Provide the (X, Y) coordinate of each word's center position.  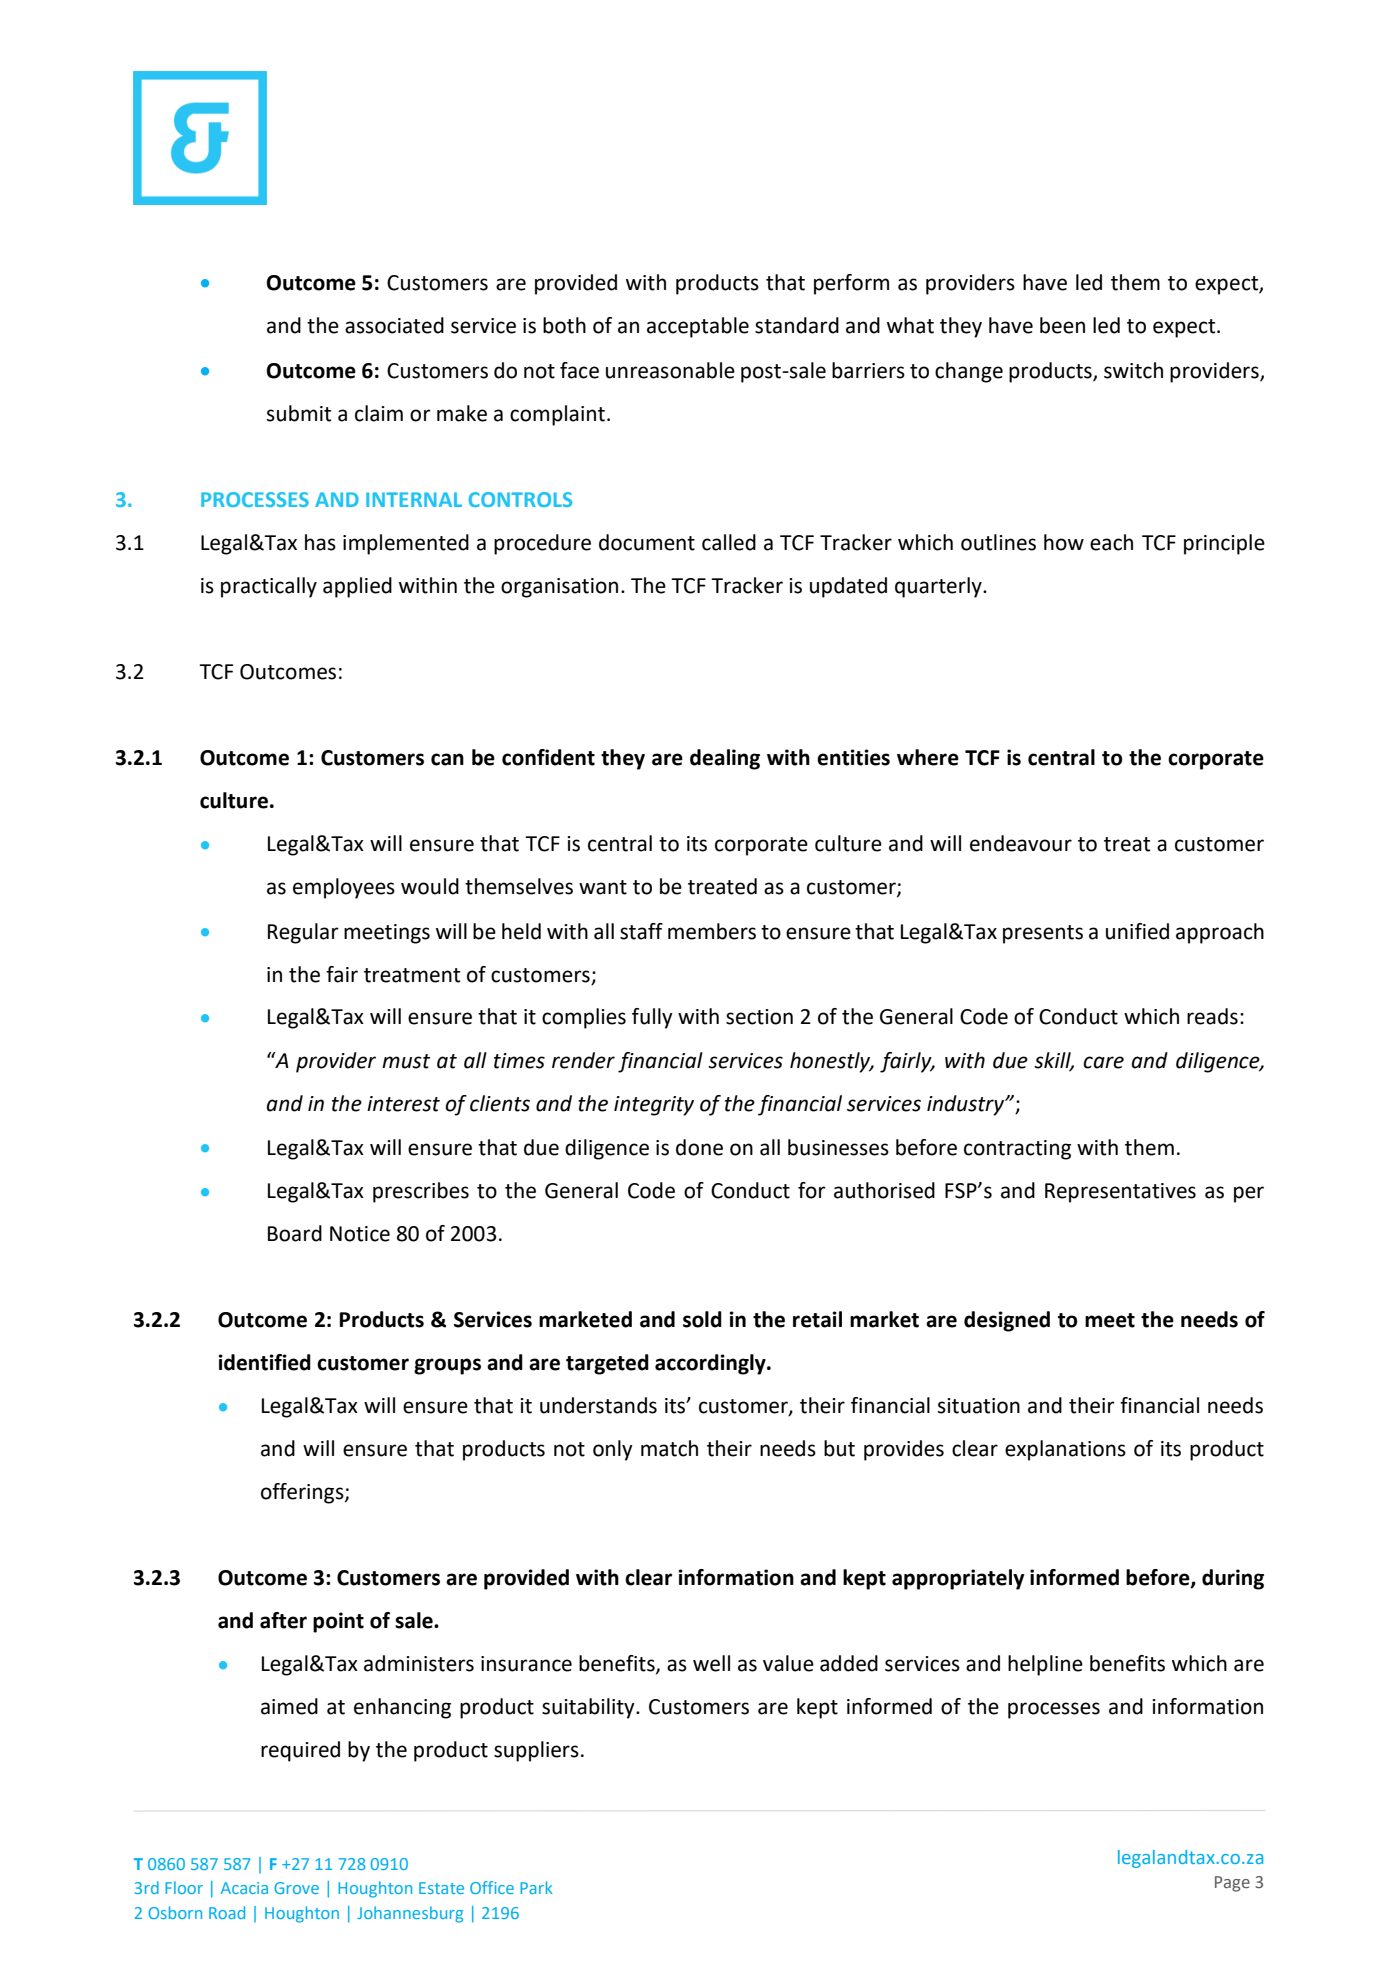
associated (394, 325)
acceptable (698, 327)
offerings (303, 1493)
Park (536, 1887)
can (447, 759)
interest (403, 1104)
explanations (1065, 1450)
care (1103, 1062)
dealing (725, 759)
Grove (296, 1888)
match (669, 1448)
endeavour (1021, 843)
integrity (654, 1106)
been (1062, 325)
